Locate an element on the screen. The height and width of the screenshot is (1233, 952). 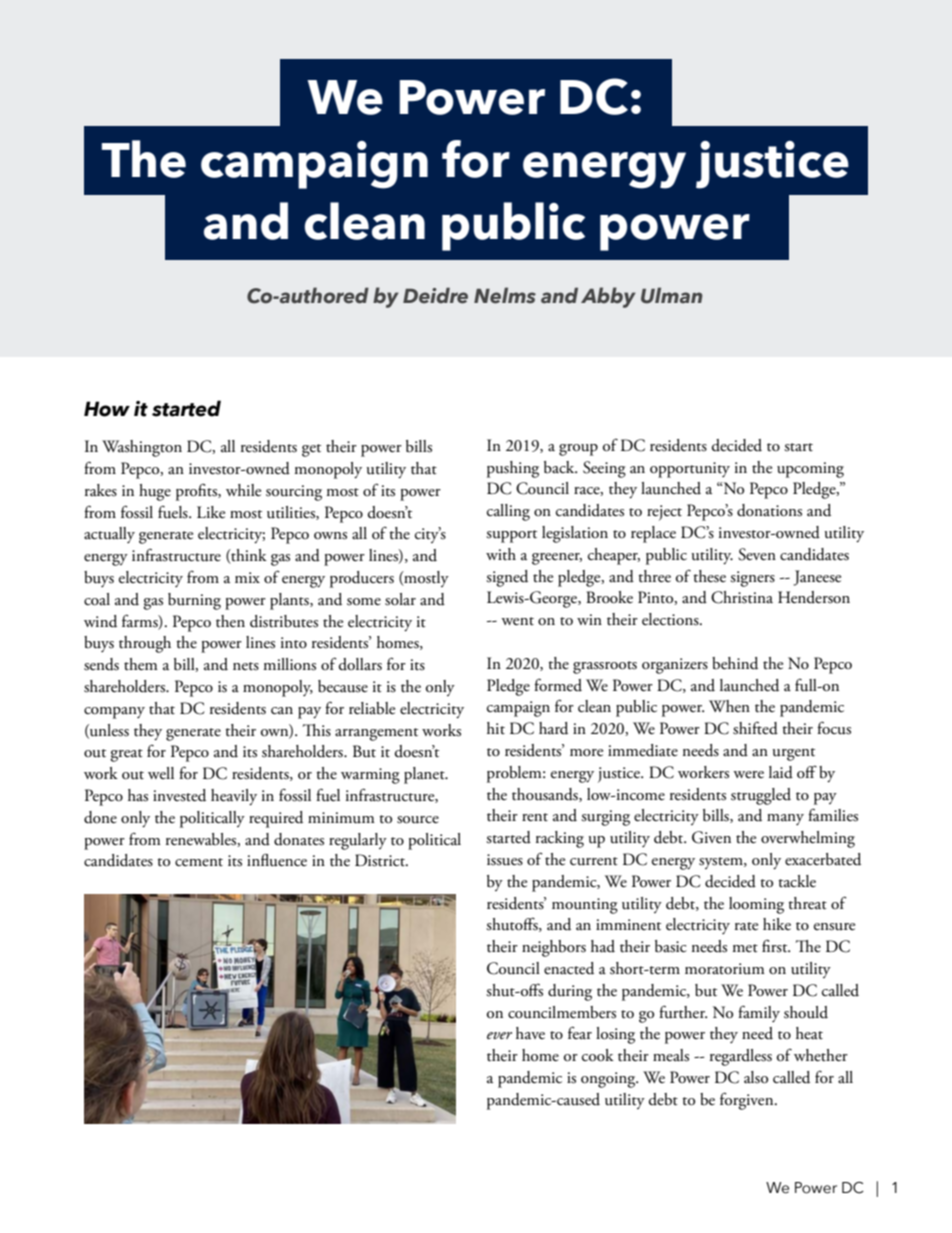
How is located at coordinates (107, 409).
